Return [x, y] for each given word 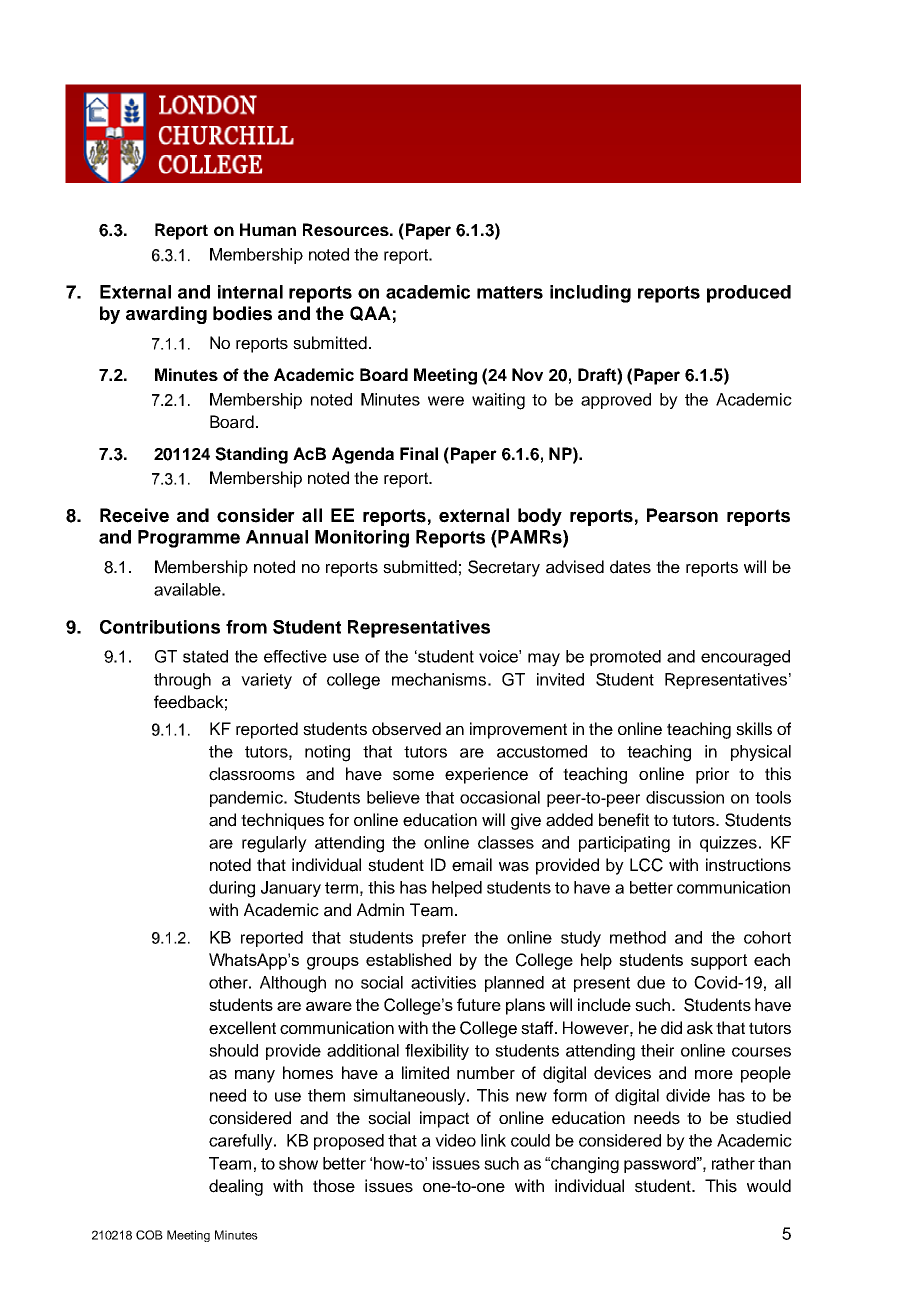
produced [749, 294]
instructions [748, 865]
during [232, 889]
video [455, 1140]
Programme [189, 539]
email [472, 865]
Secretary [504, 568]
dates [630, 567]
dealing [236, 1187]
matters [510, 292]
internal [250, 292]
